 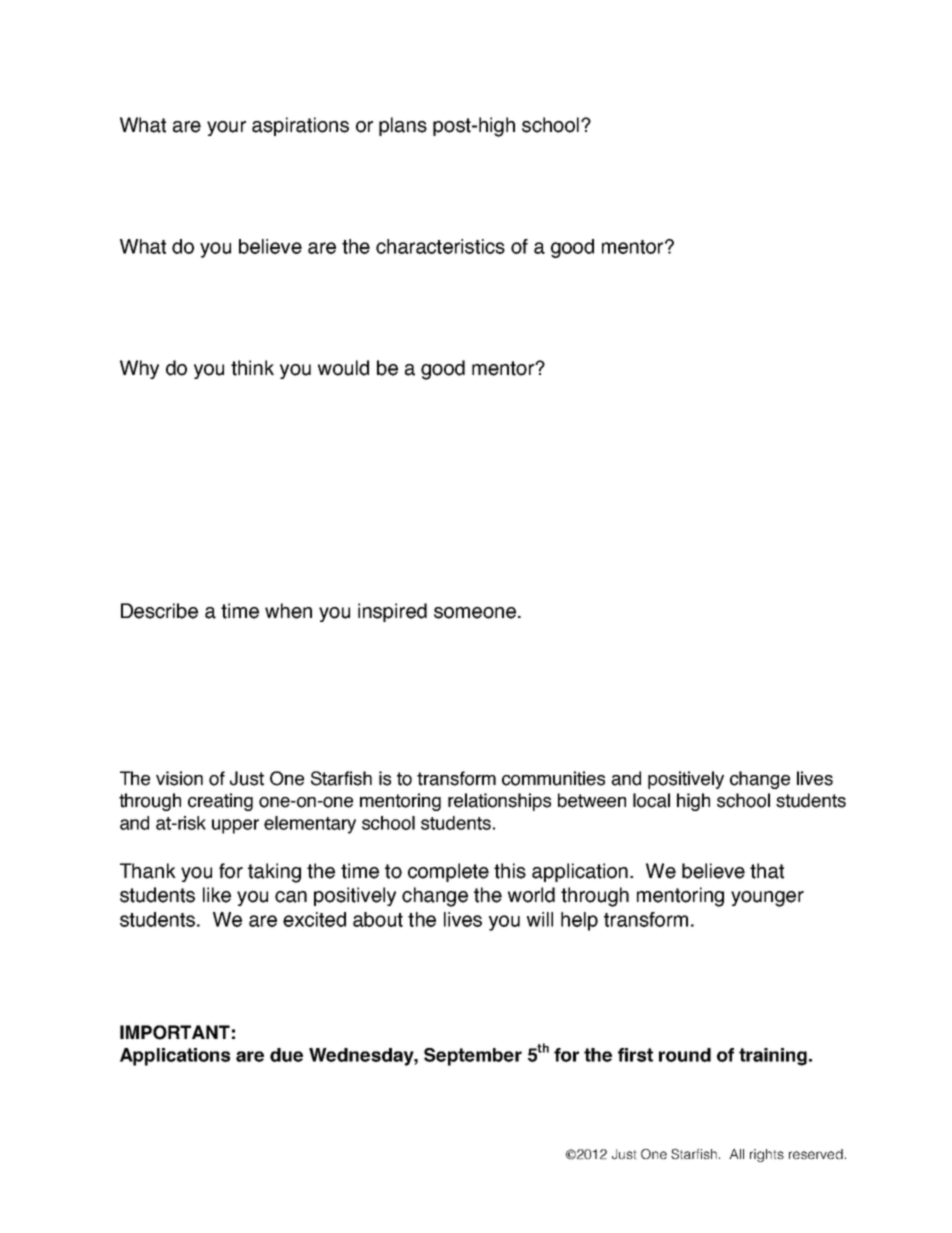 What do you see at coordinates (475, 613) in the document?
I see `someone` at bounding box center [475, 613].
